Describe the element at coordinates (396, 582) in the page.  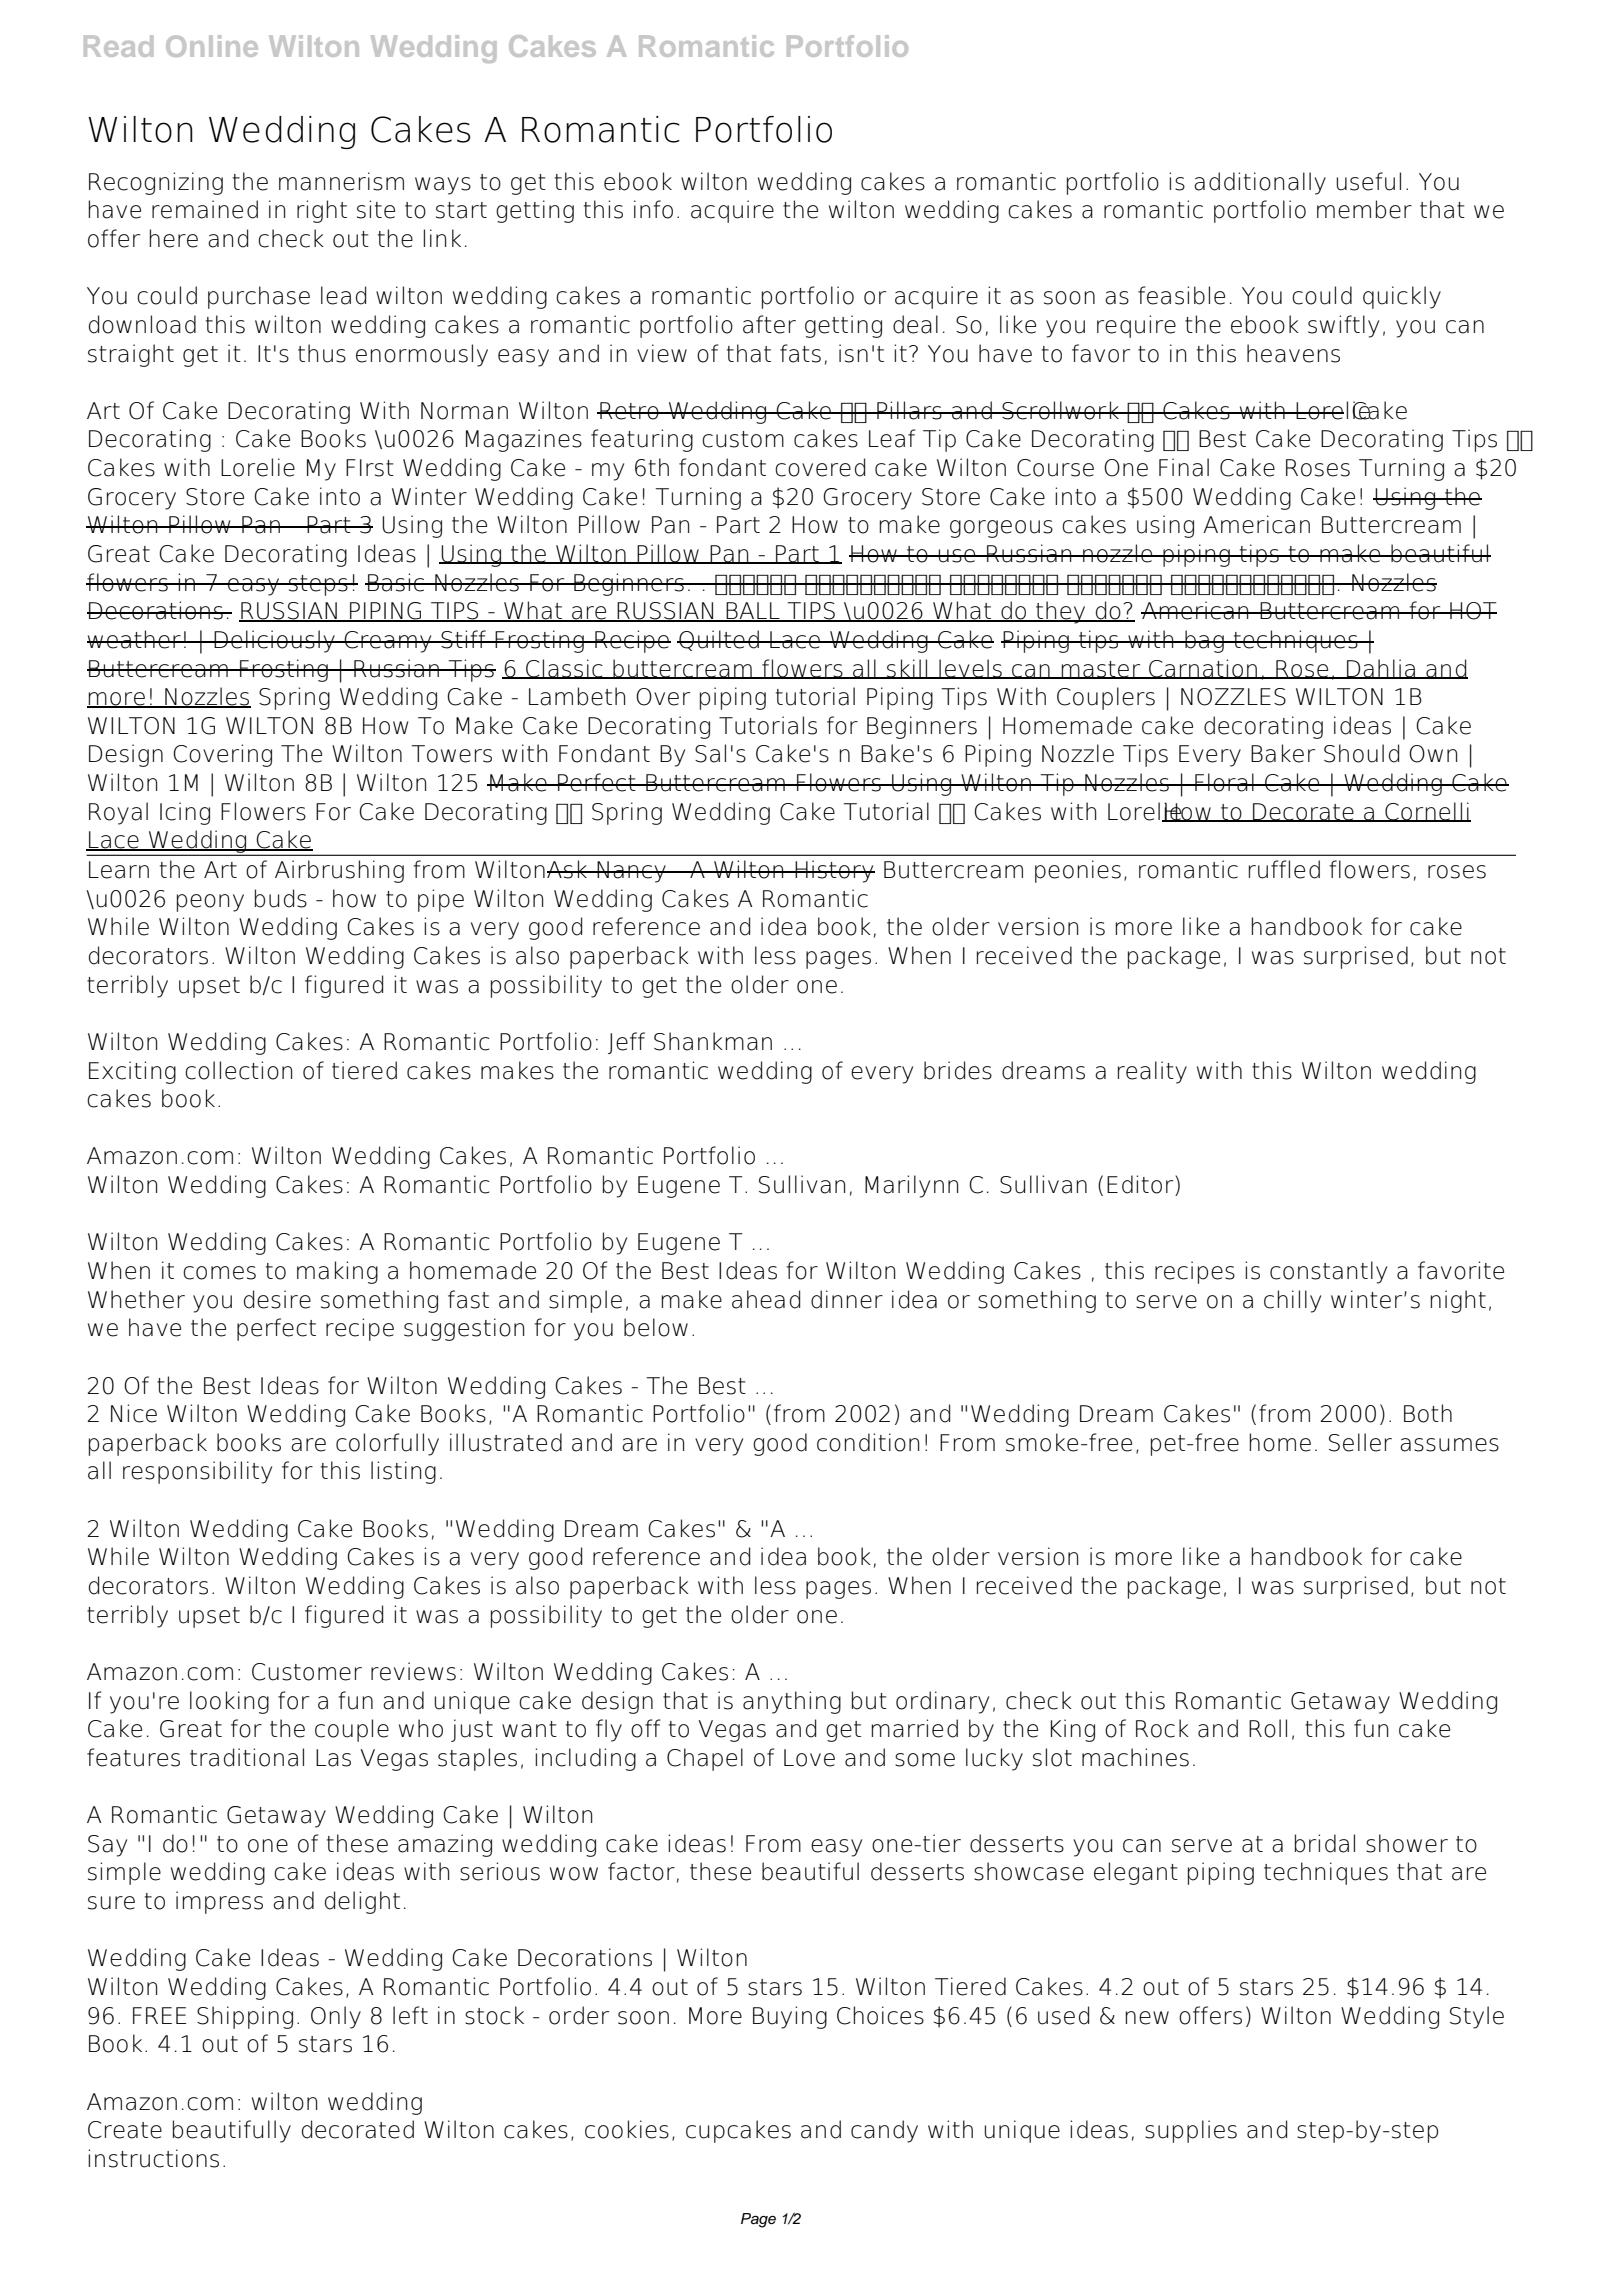
I see `Basic` at that location.
